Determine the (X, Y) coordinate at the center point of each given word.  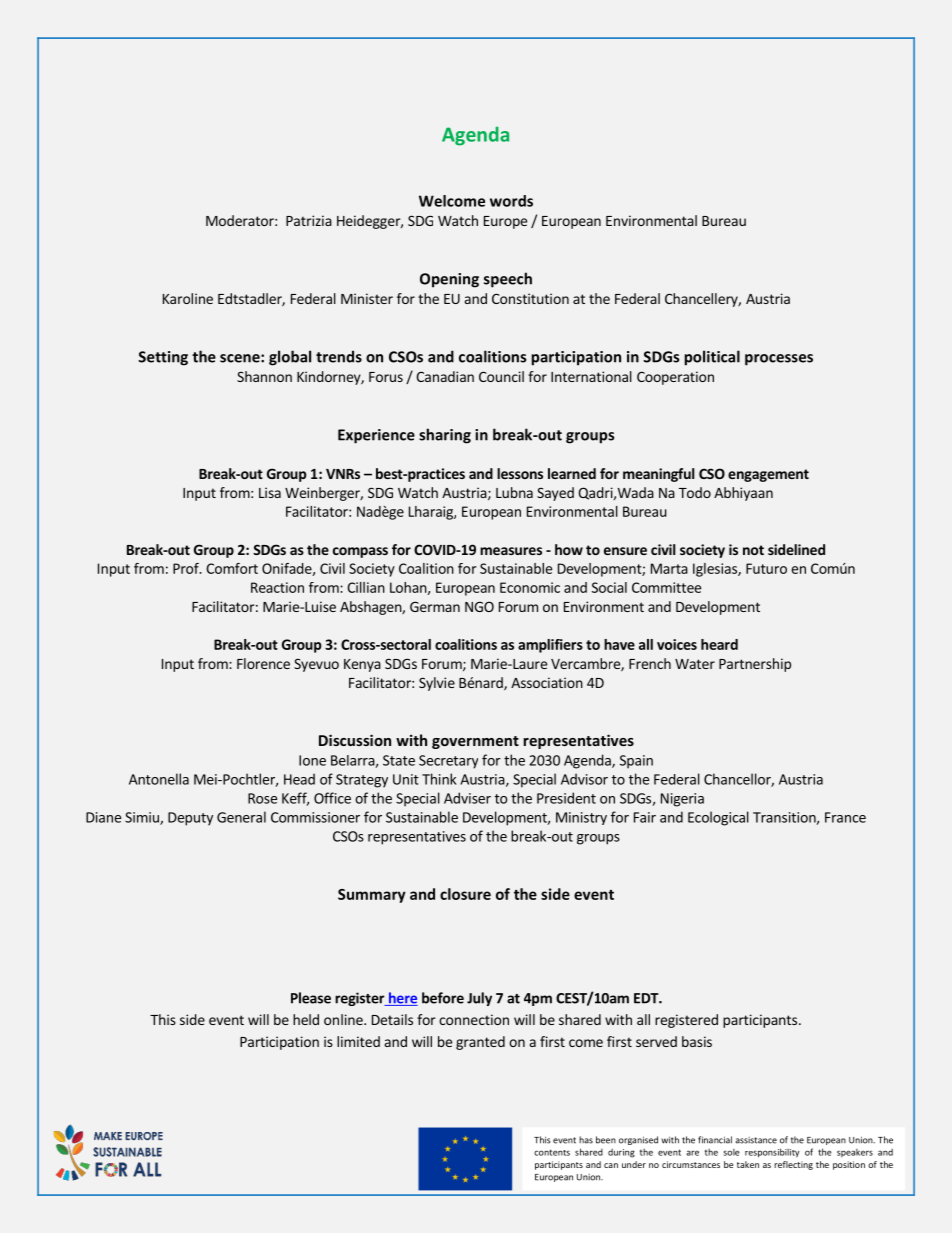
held (306, 1019)
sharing (445, 436)
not (753, 550)
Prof (187, 568)
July (479, 999)
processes (779, 360)
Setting (163, 358)
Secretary (448, 762)
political (712, 358)
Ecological (718, 818)
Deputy (190, 819)
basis (697, 1041)
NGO (479, 606)
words (511, 201)
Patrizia (309, 220)
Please (311, 998)
